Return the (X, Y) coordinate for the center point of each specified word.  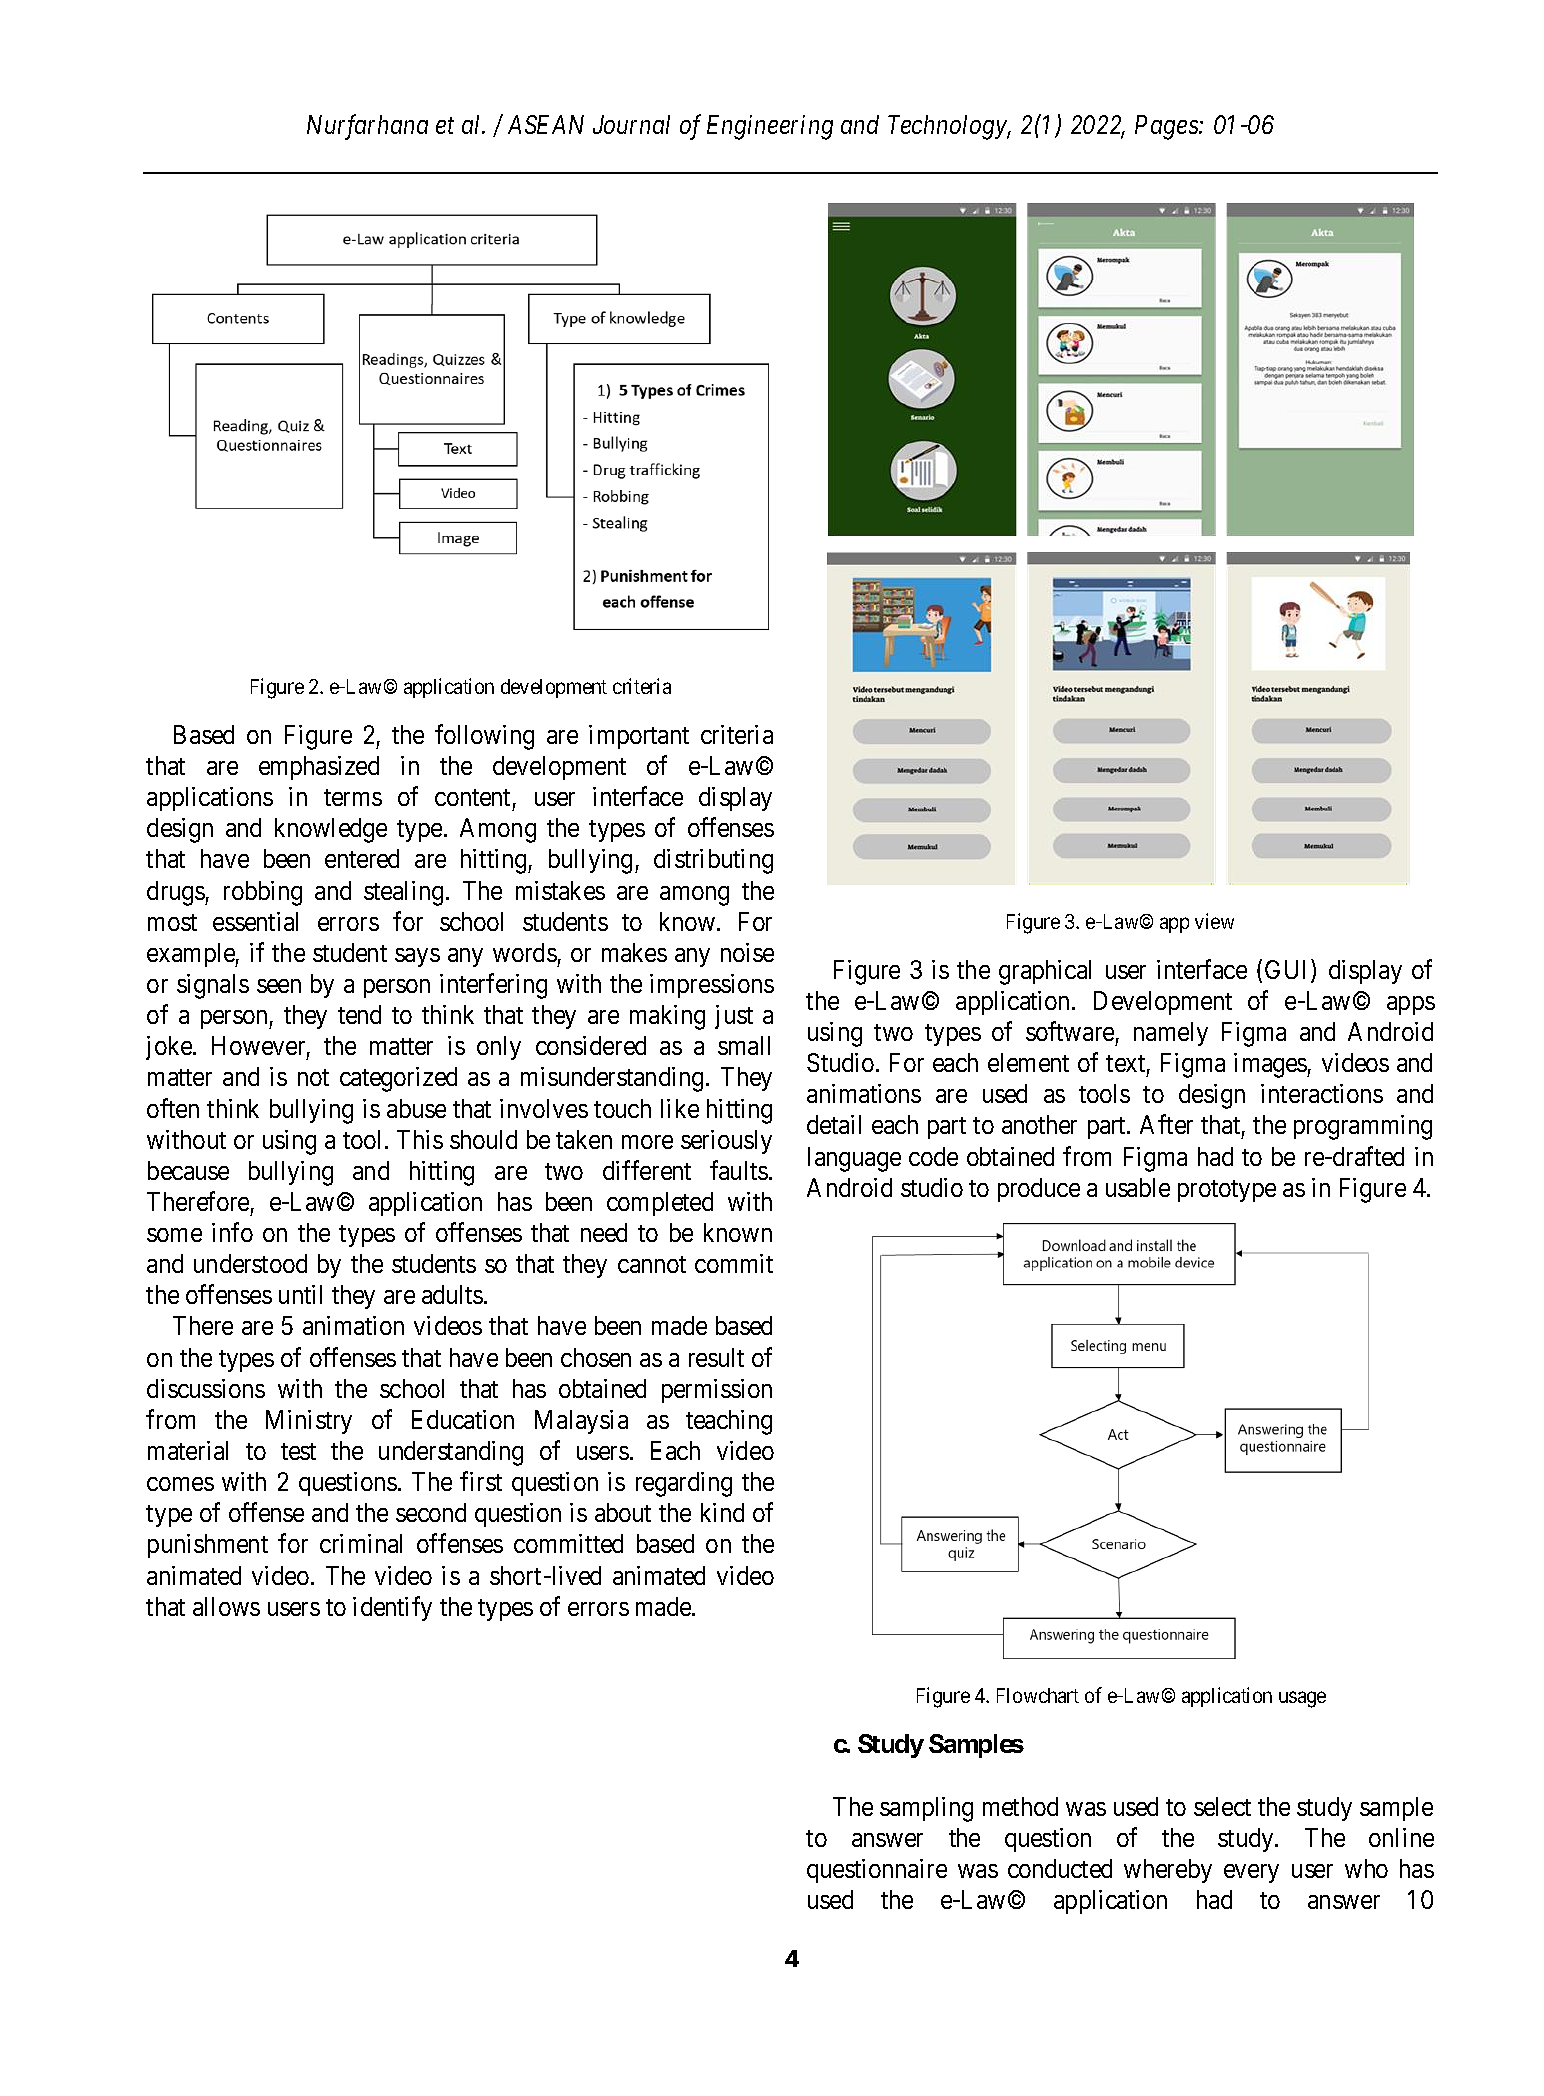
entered (362, 858)
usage (1302, 1700)
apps (1411, 1005)
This (420, 1139)
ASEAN (546, 124)
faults (739, 1170)
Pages (1167, 127)
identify (392, 1608)
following (484, 737)
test (298, 1451)
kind (722, 1512)
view (1214, 921)
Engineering (770, 127)
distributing (713, 861)
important (639, 737)
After (1166, 1124)
